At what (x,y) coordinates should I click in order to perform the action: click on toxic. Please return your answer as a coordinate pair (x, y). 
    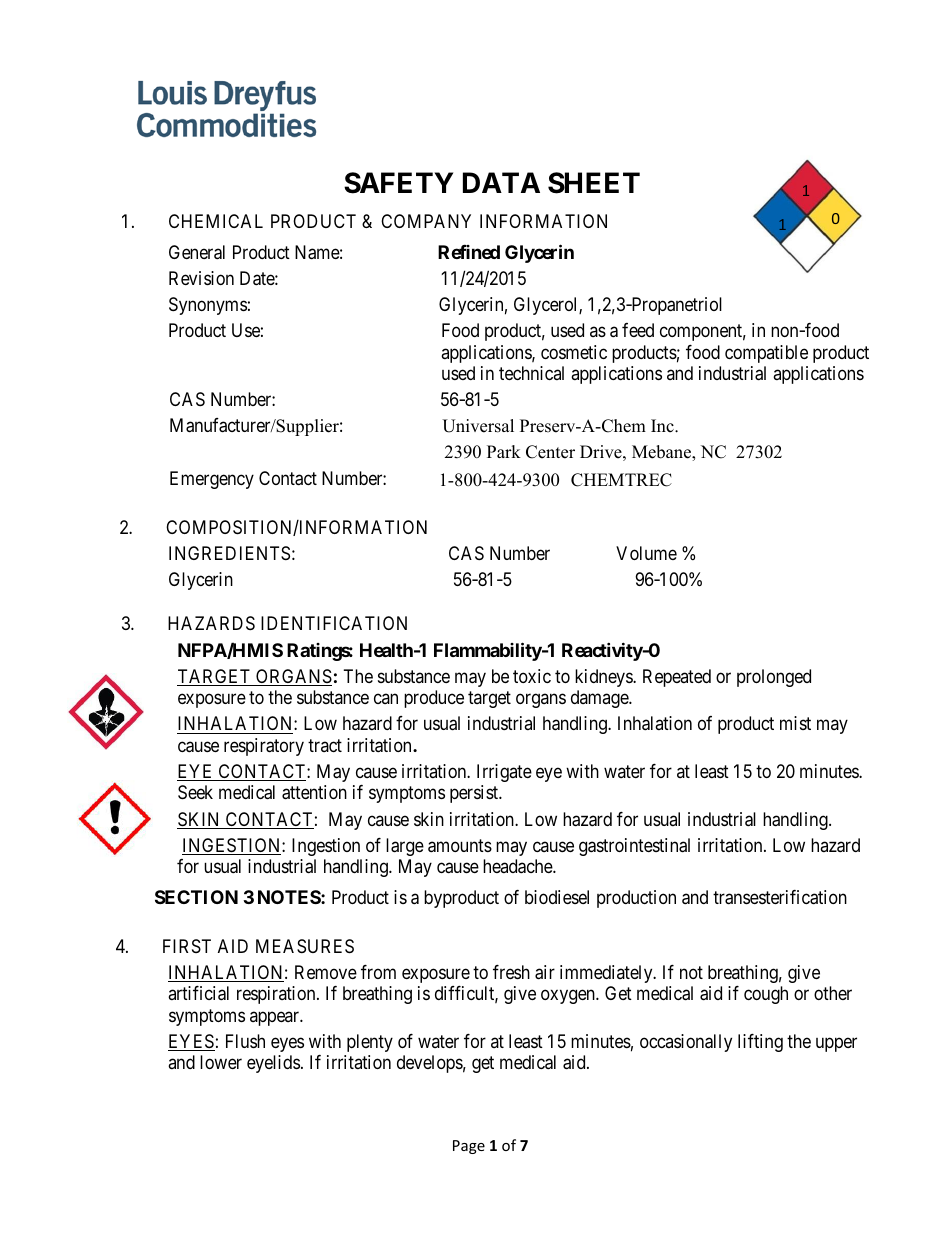
    Looking at the image, I should click on (532, 676).
